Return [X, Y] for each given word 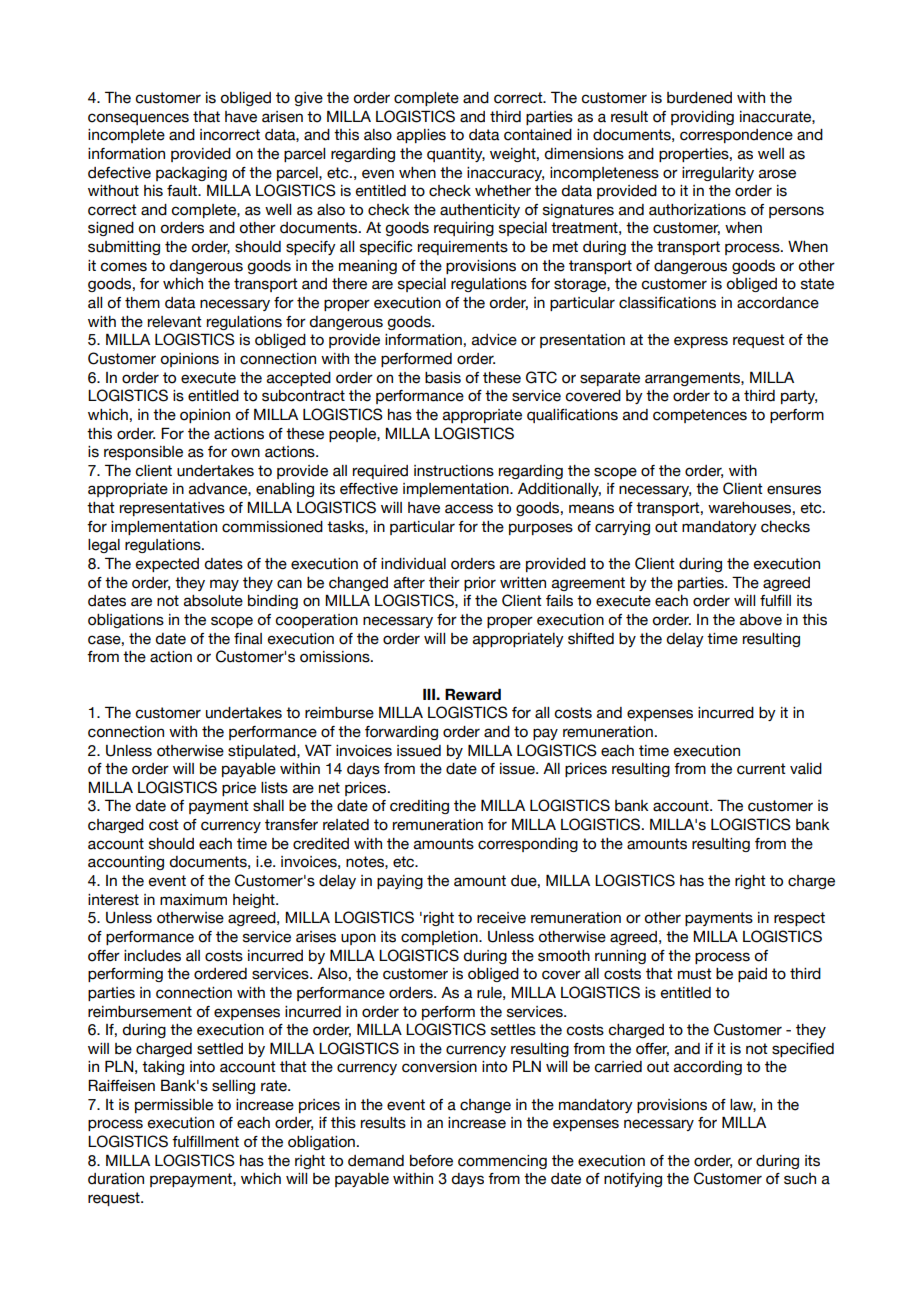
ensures [794, 490]
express [701, 342]
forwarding [401, 733]
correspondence [736, 136]
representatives [172, 509]
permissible [174, 1106]
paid [752, 975]
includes [152, 956]
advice [494, 340]
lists [274, 788]
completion [440, 938]
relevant [175, 322]
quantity [456, 155]
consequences [138, 119]
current [761, 769]
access [469, 509]
